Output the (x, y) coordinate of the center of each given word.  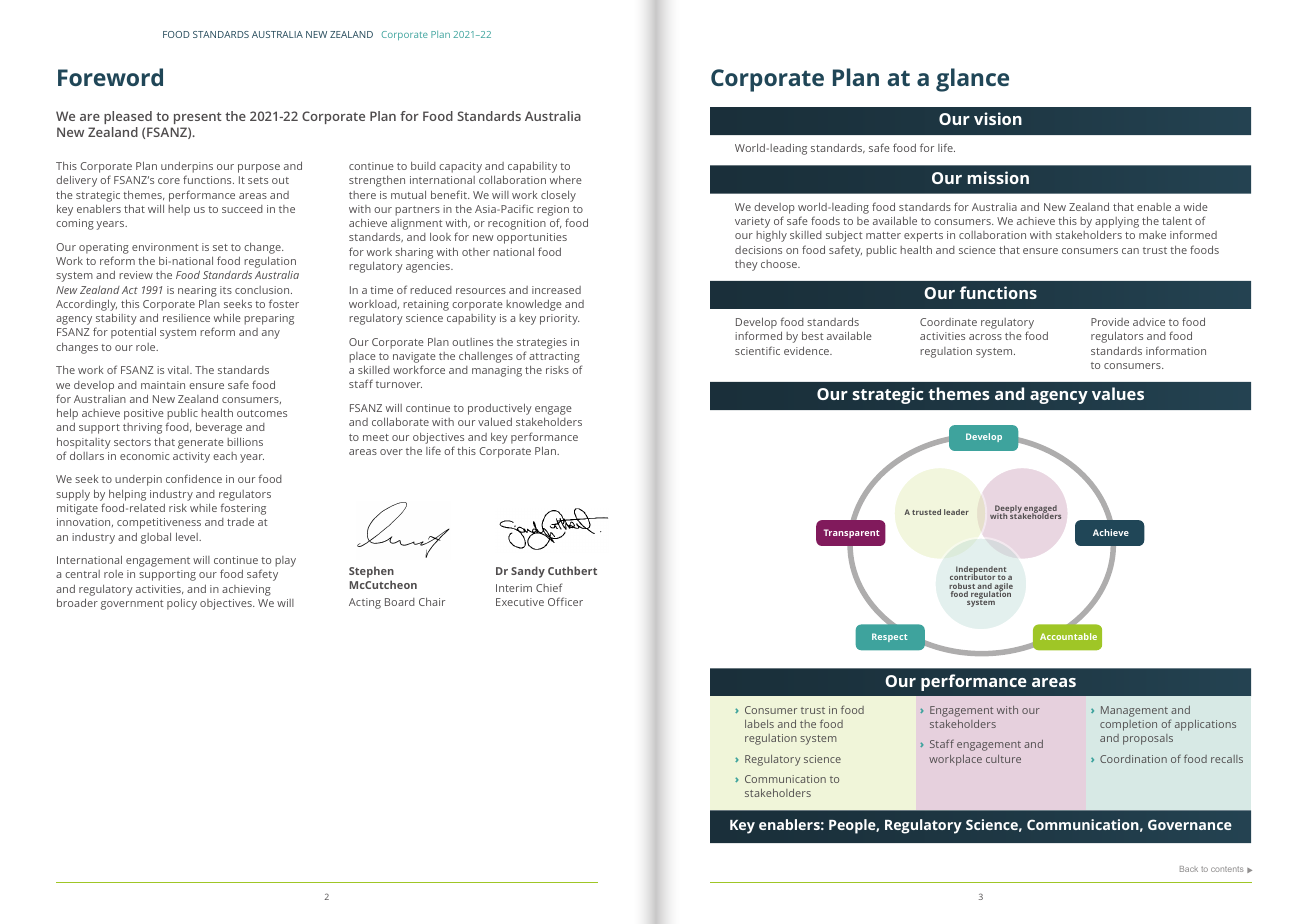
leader (956, 512)
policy (182, 604)
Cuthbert (572, 570)
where (566, 179)
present (198, 118)
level (188, 536)
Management (1134, 711)
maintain (163, 385)
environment (165, 247)
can (1130, 251)
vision (998, 118)
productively (500, 410)
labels (759, 724)
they (746, 265)
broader (77, 602)
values (1118, 393)
